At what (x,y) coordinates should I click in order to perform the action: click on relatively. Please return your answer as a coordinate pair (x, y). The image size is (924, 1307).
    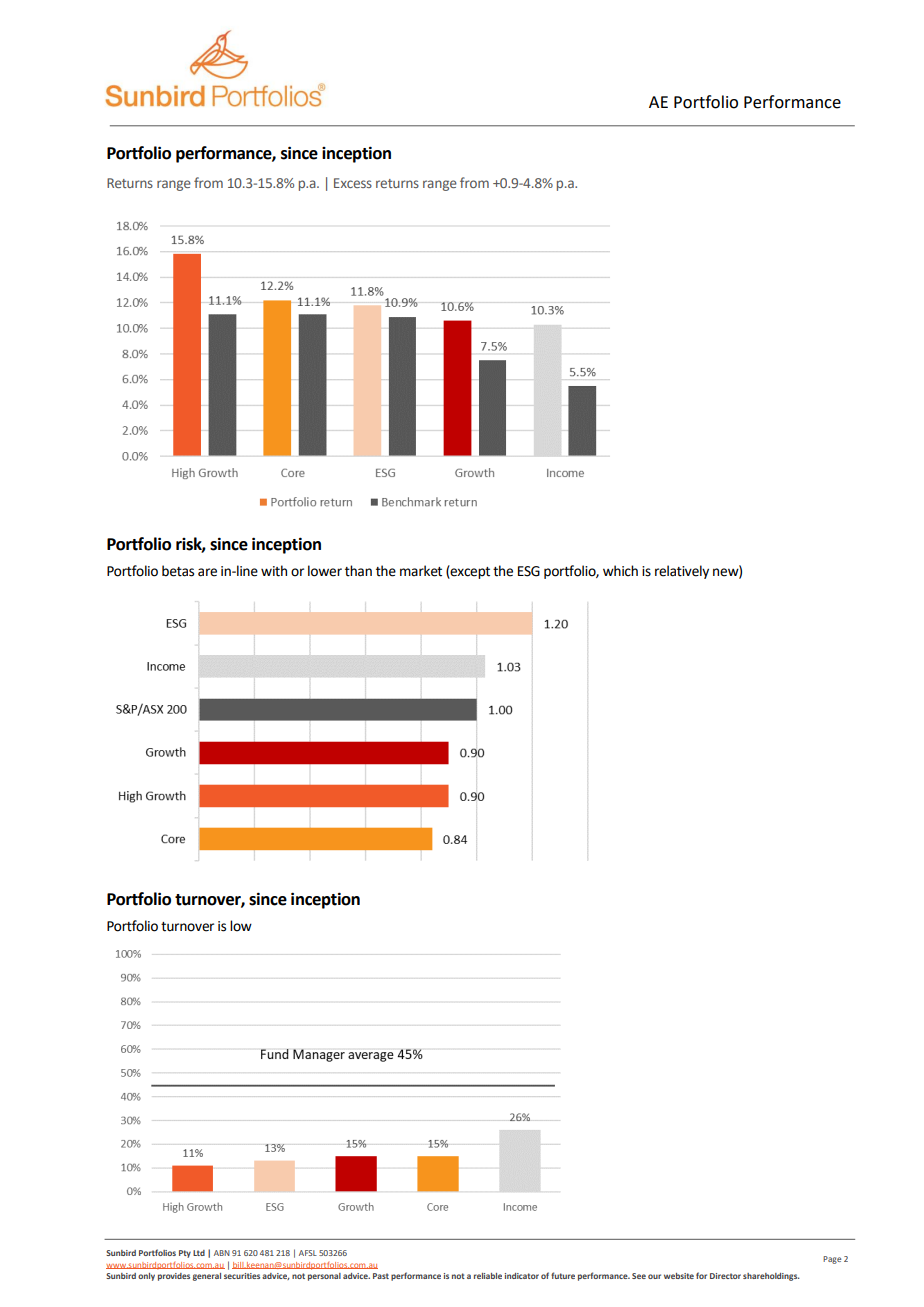
    Looking at the image, I should click on (682, 572).
